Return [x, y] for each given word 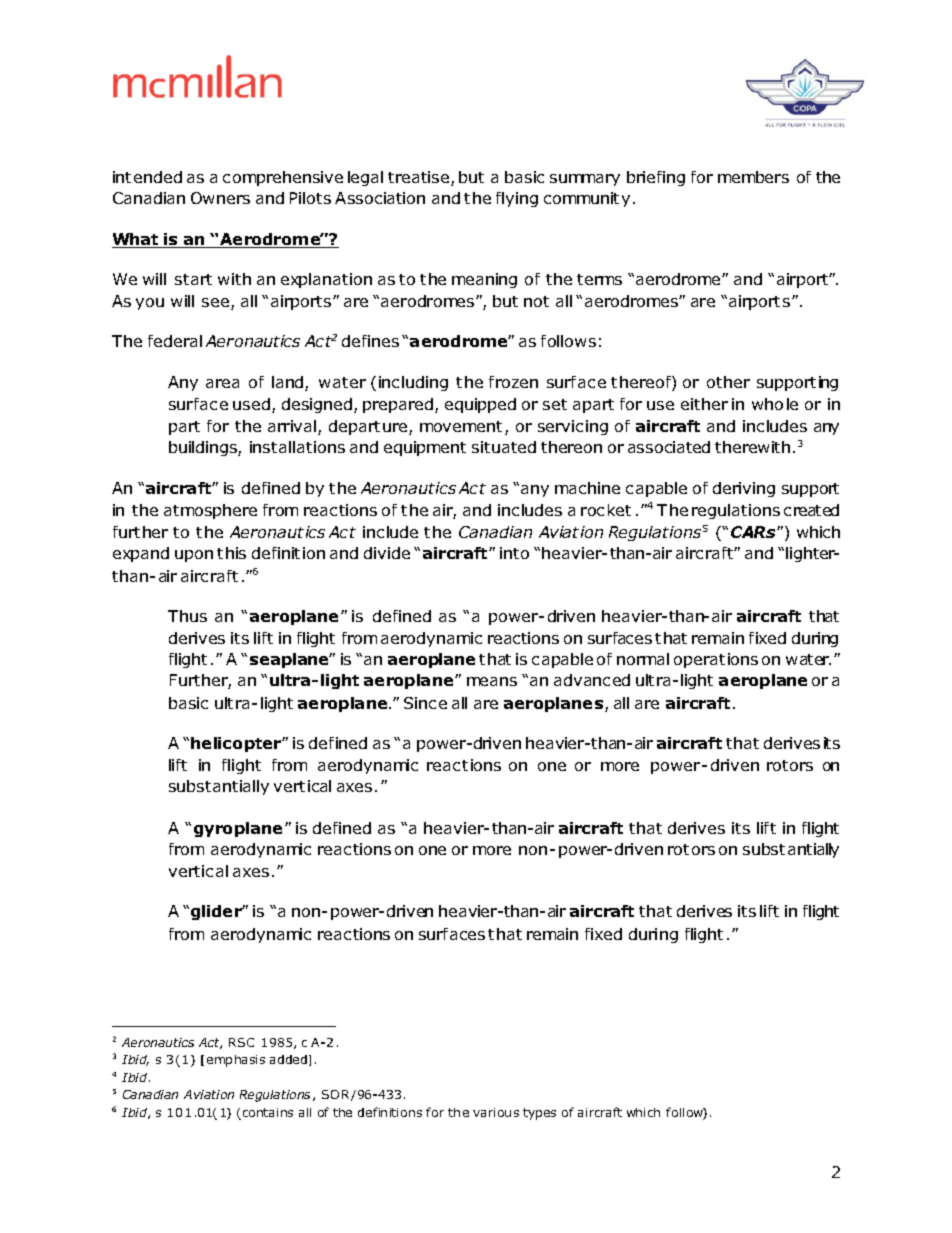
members [753, 177]
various [496, 1112]
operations [716, 660]
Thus [187, 616]
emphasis [236, 1061]
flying [517, 199]
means [492, 681]
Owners [220, 198]
